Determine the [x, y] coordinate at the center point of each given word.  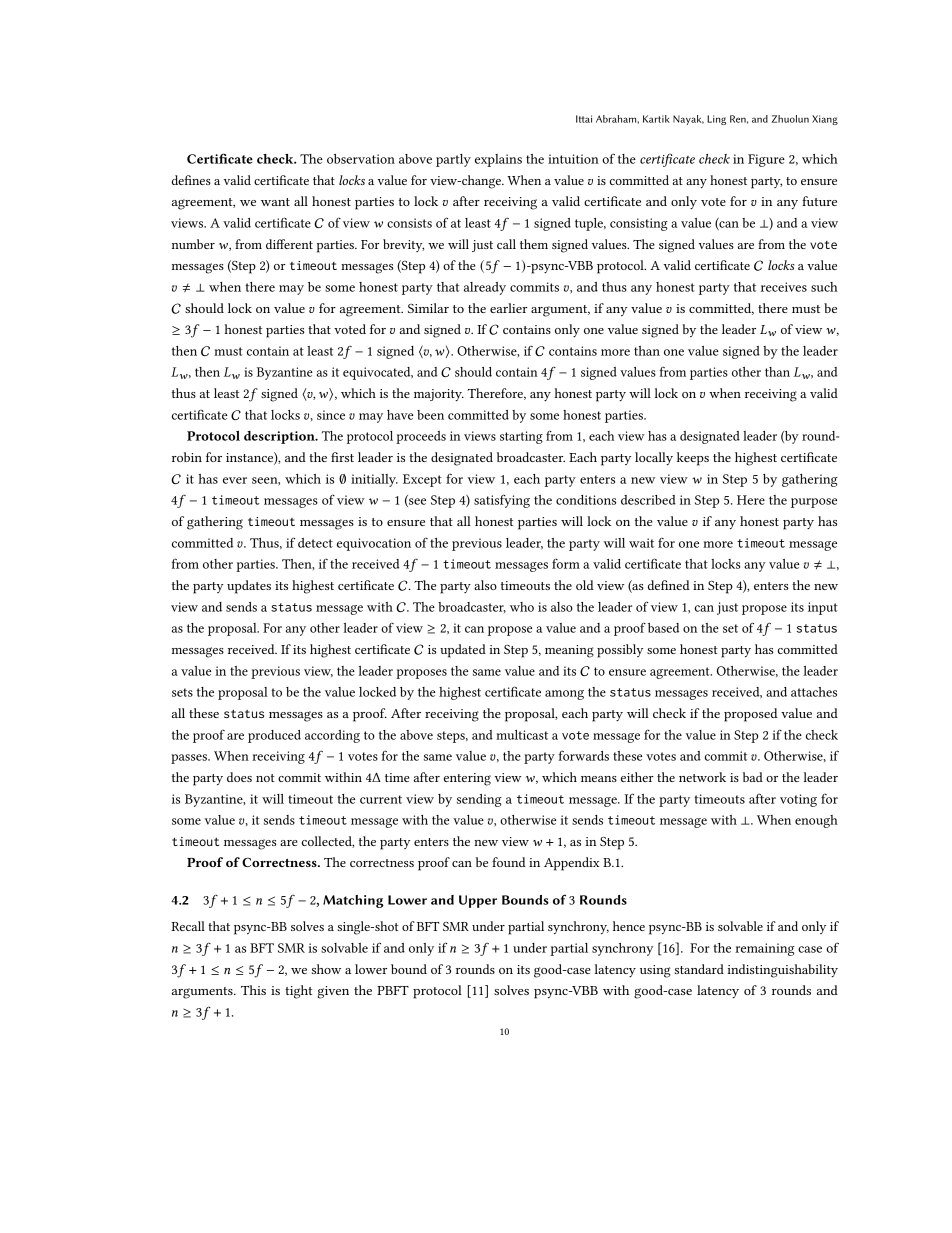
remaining [765, 949]
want [275, 202]
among [564, 695]
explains [498, 160]
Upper [478, 901]
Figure [766, 160]
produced [274, 736]
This [253, 990]
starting [521, 437]
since [331, 415]
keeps [693, 459]
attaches [814, 692]
